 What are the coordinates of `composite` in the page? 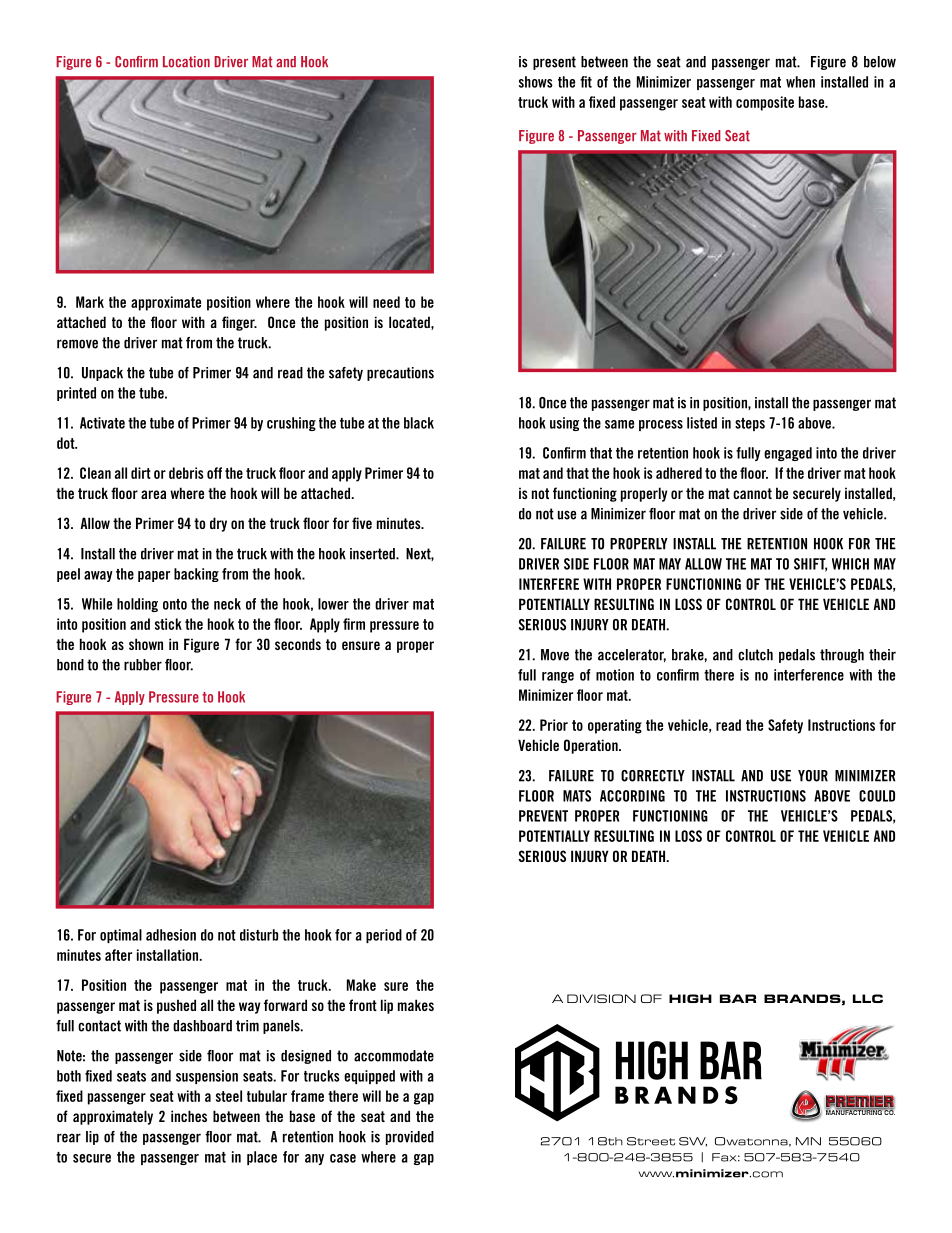 It's located at (765, 103).
